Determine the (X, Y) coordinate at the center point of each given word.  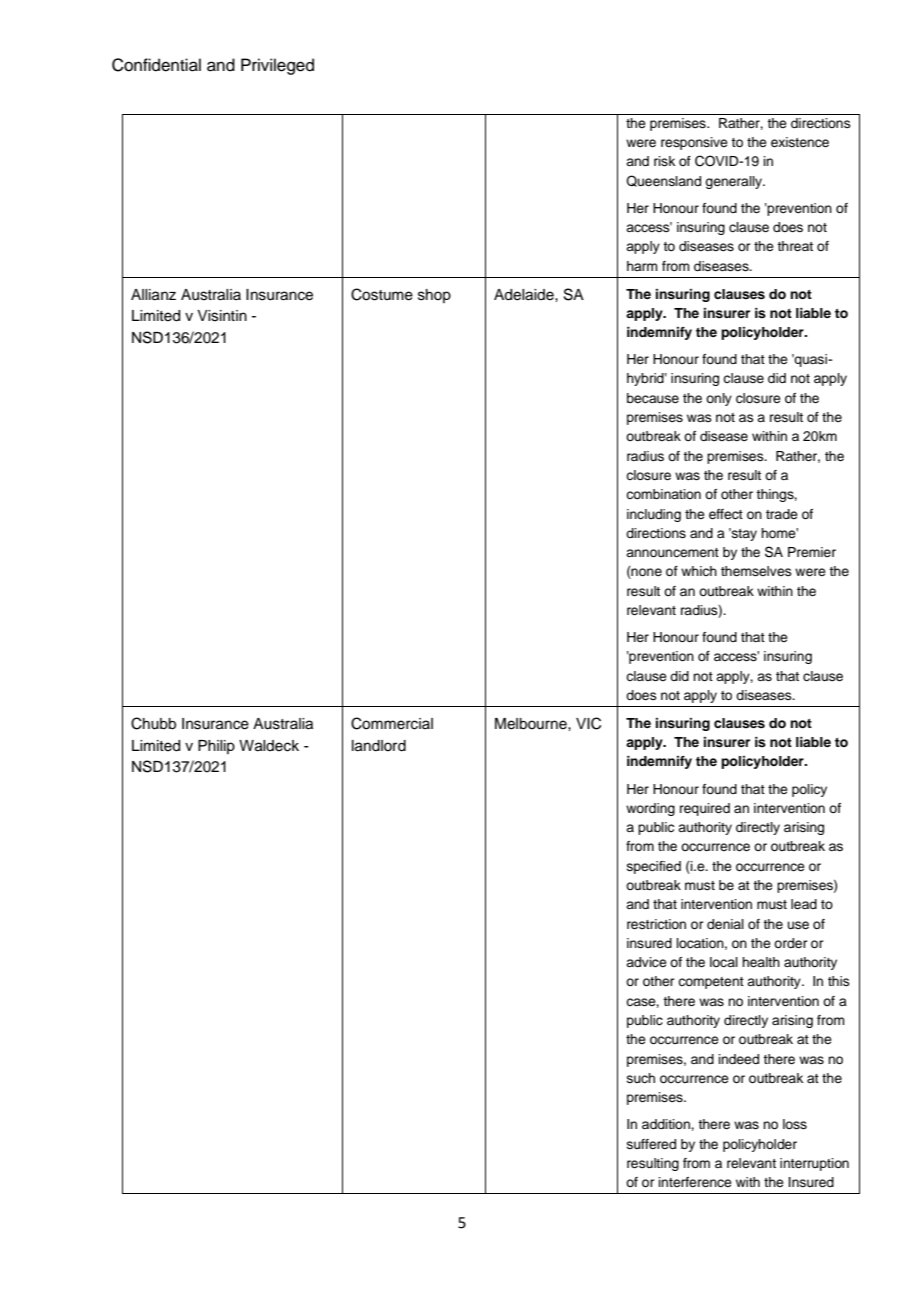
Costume (382, 294)
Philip (216, 747)
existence (800, 142)
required (705, 809)
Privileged (277, 66)
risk (664, 161)
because (653, 398)
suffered (651, 1144)
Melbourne (532, 724)
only (719, 399)
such (641, 1078)
